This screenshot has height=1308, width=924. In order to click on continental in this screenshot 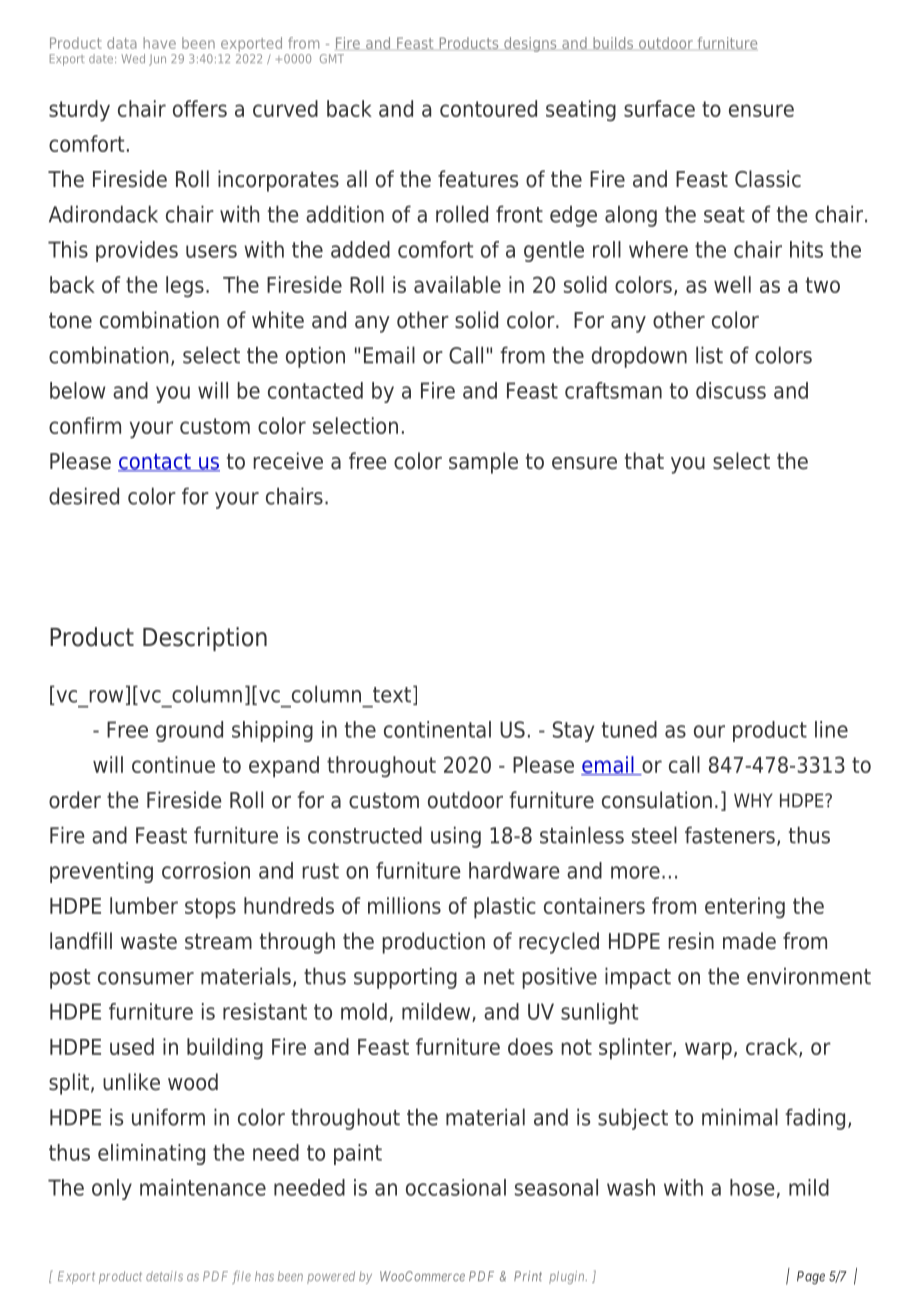, I will do `click(437, 729)`.
